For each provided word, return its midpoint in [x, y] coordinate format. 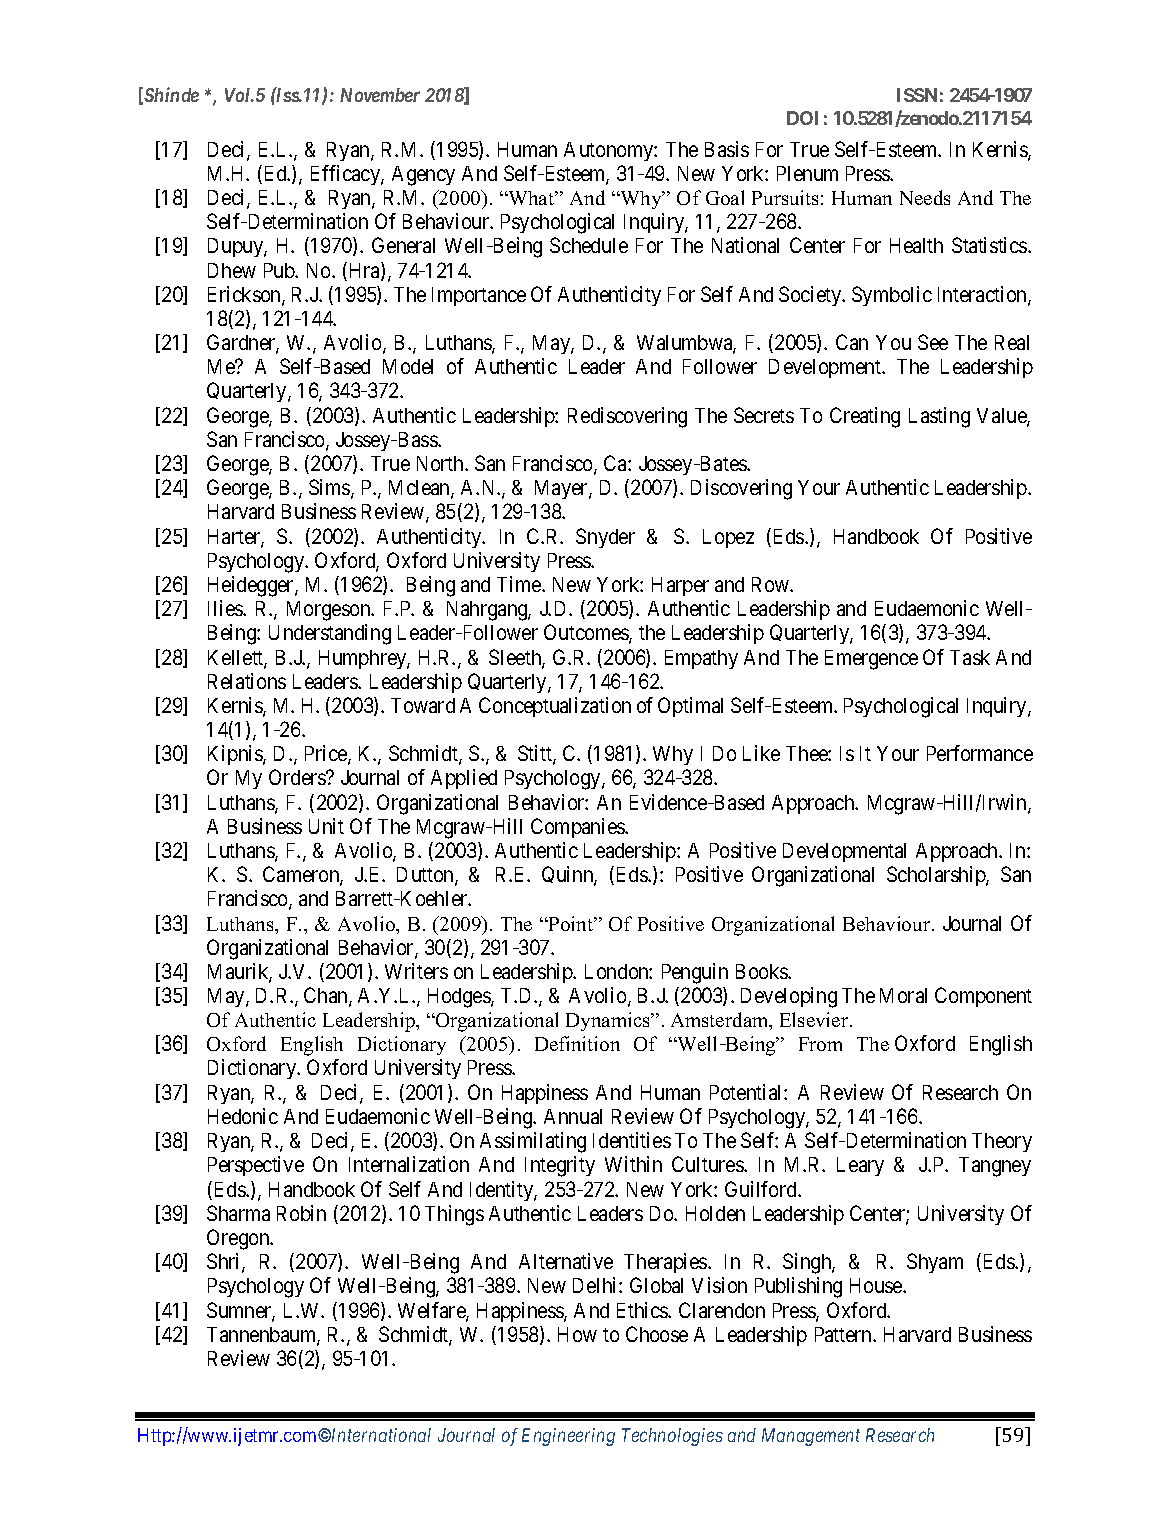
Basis [727, 149]
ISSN [917, 95]
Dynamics [609, 1021]
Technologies [672, 1437]
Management [811, 1437]
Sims [330, 489]
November [380, 95]
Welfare [432, 1311]
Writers [416, 971]
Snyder [605, 538]
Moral [903, 995]
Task [970, 657]
